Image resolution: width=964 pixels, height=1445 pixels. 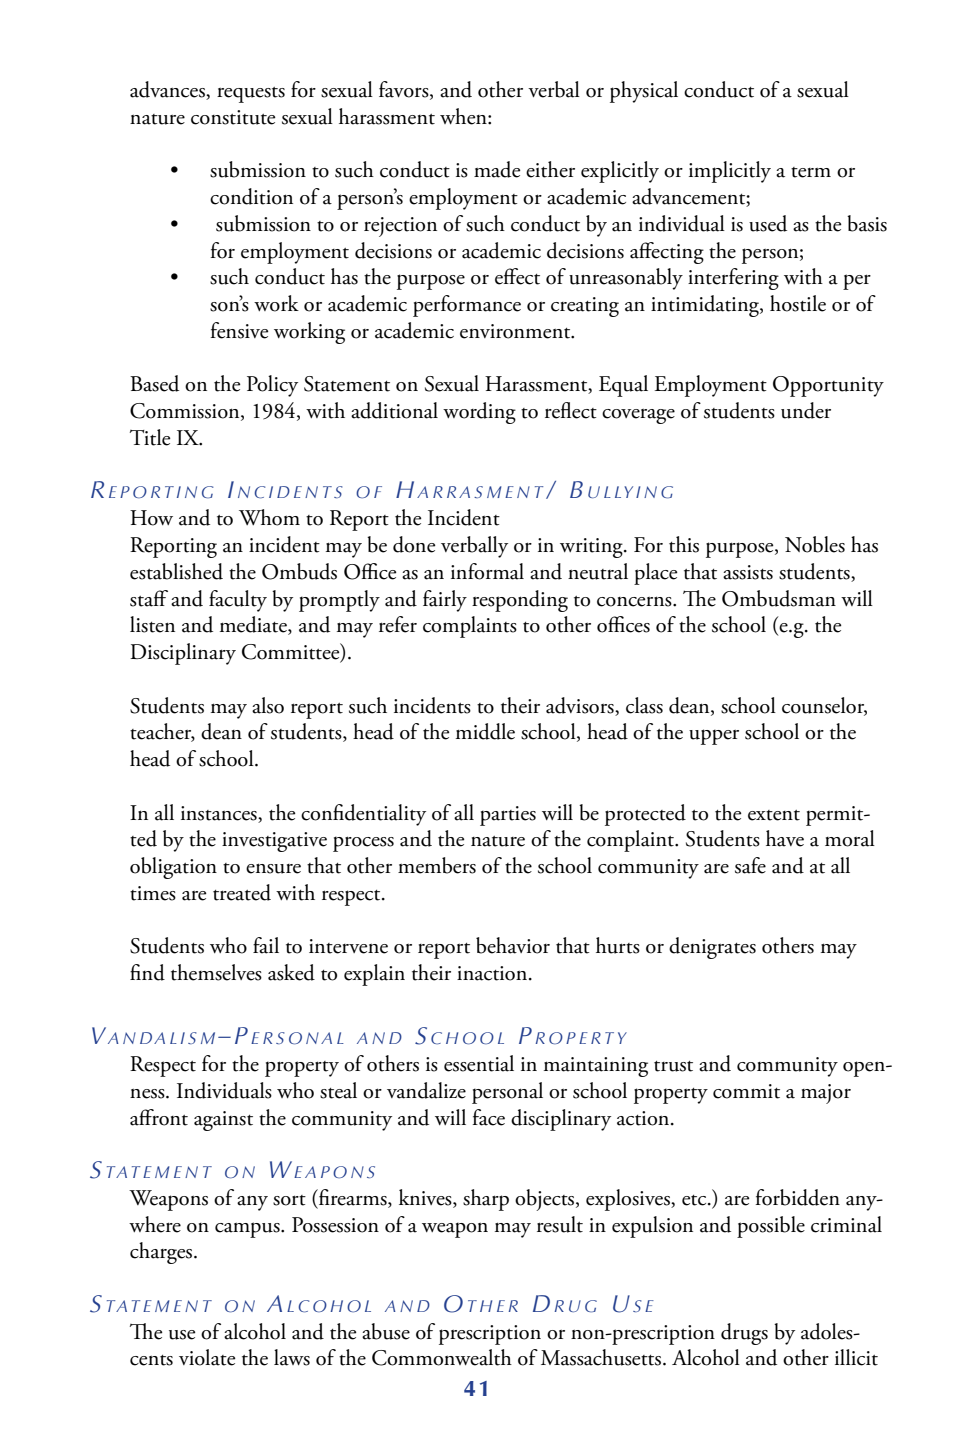 What do you see at coordinates (268, 705) in the image?
I see `also` at bounding box center [268, 705].
